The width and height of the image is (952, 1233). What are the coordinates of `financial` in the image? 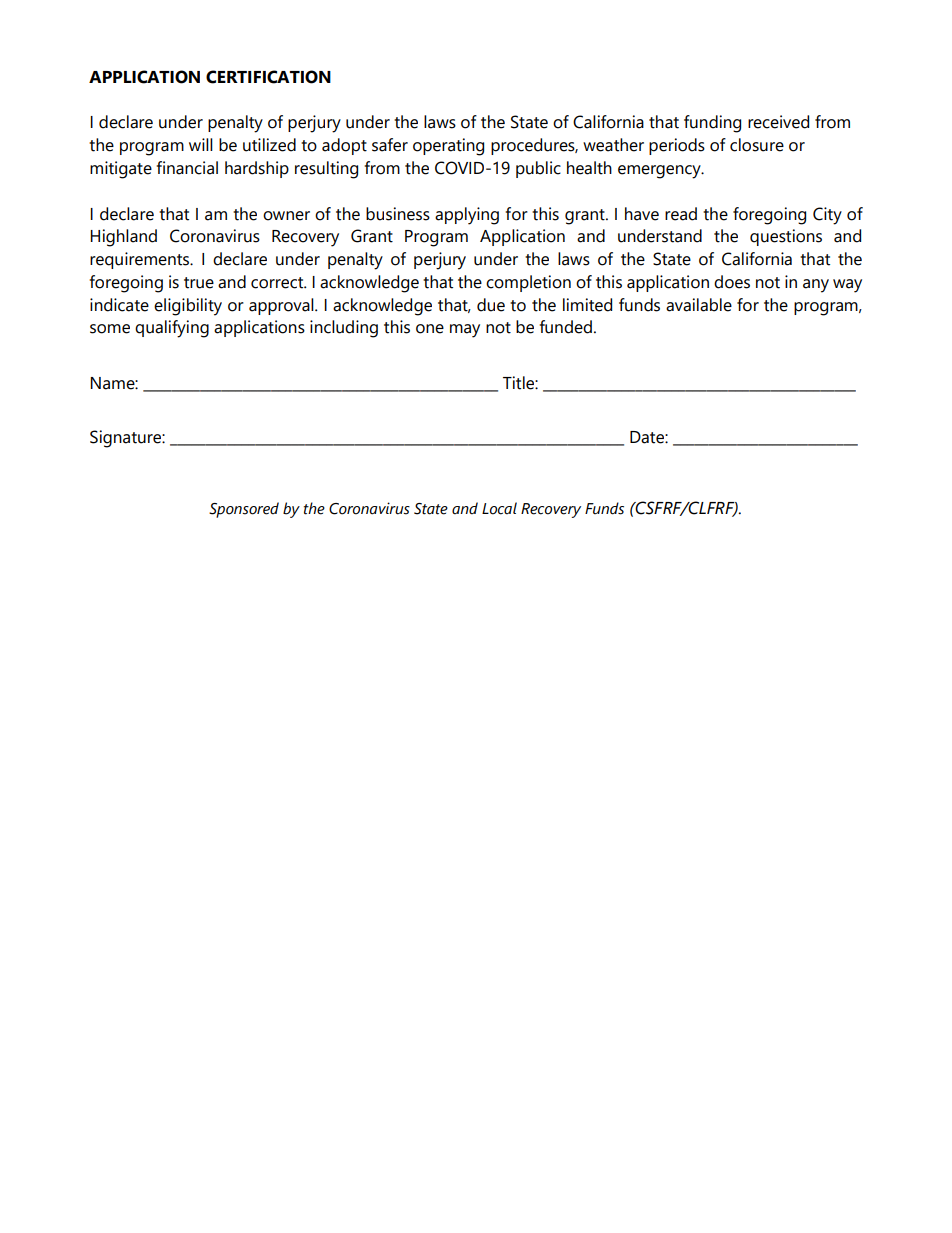 It's located at (187, 168).
